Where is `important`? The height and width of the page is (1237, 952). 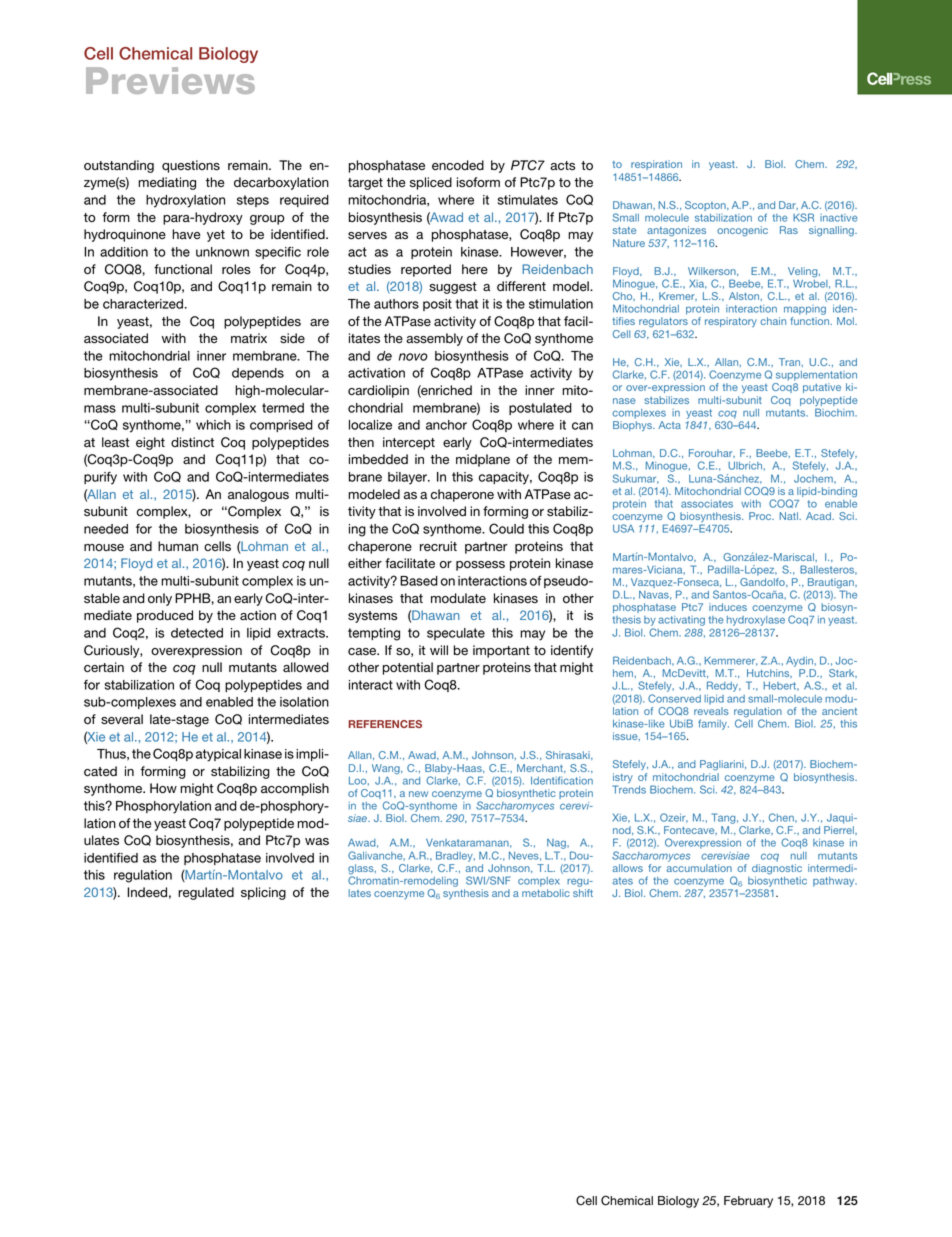
important is located at coordinates (501, 651).
